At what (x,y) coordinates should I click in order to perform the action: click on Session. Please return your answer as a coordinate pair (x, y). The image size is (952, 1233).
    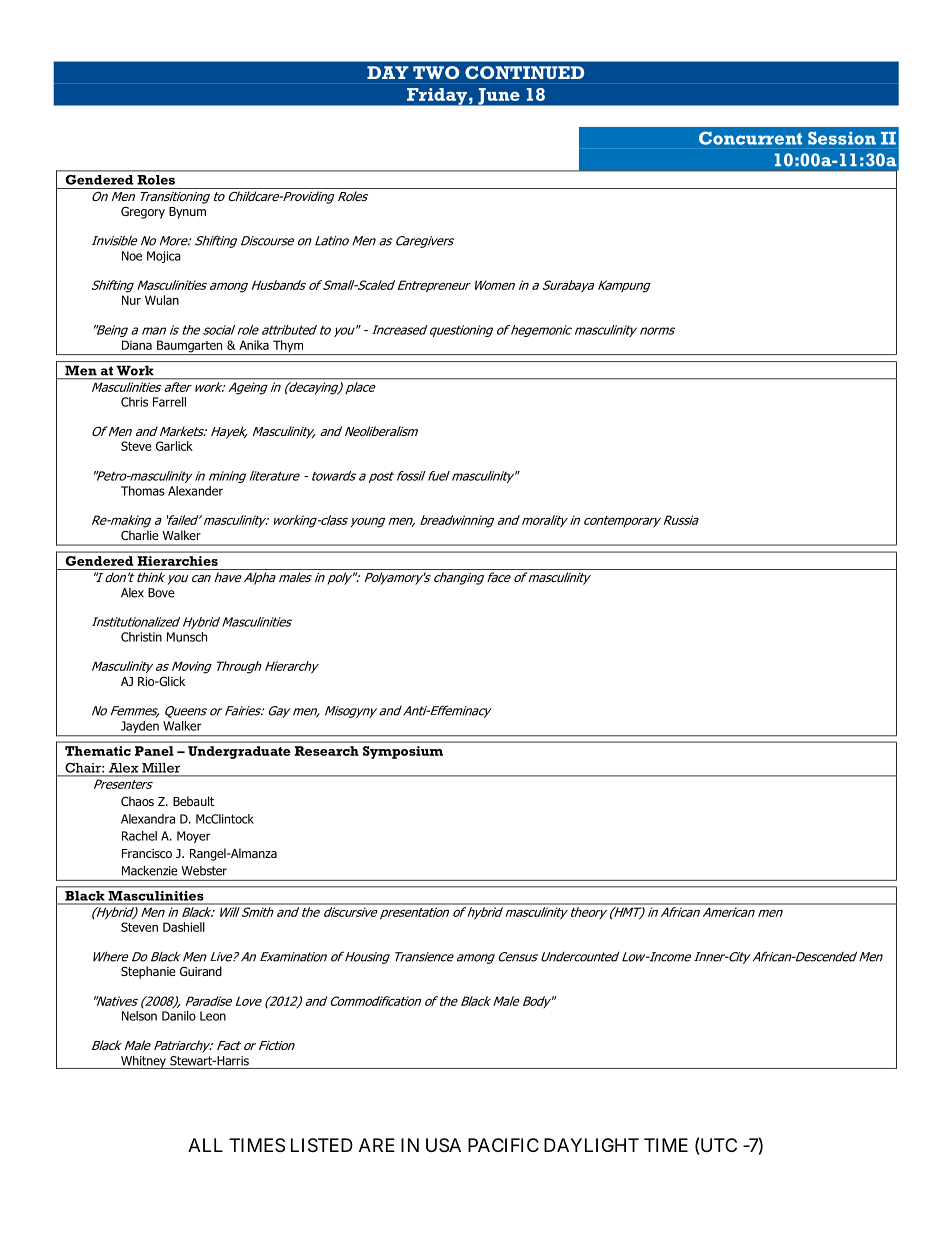
    Looking at the image, I should click on (842, 138).
